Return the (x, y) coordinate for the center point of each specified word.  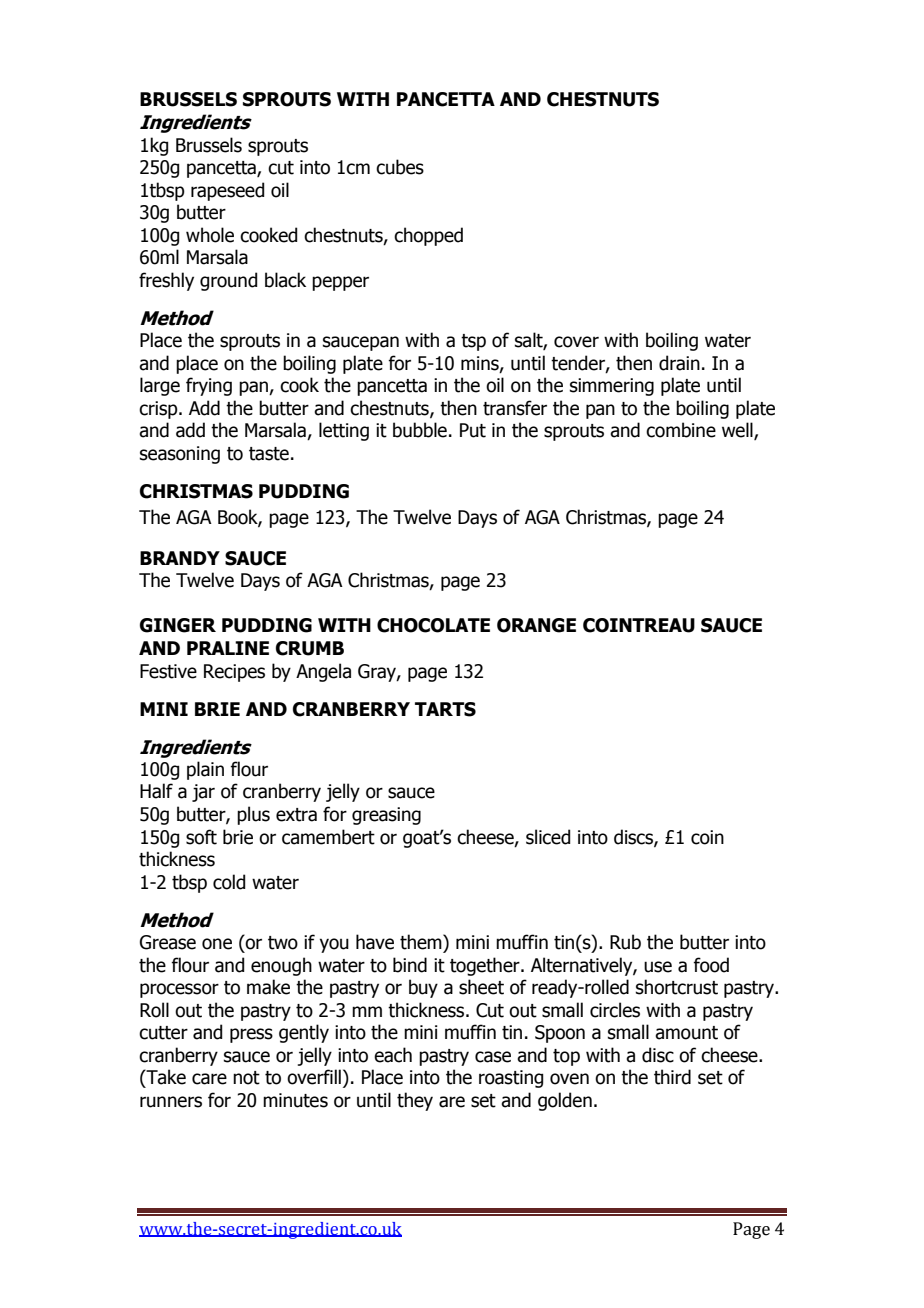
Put (473, 430)
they (415, 1101)
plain (205, 770)
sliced (548, 837)
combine (681, 430)
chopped (428, 236)
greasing (386, 816)
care (209, 1079)
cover (576, 342)
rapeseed (227, 191)
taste (269, 454)
